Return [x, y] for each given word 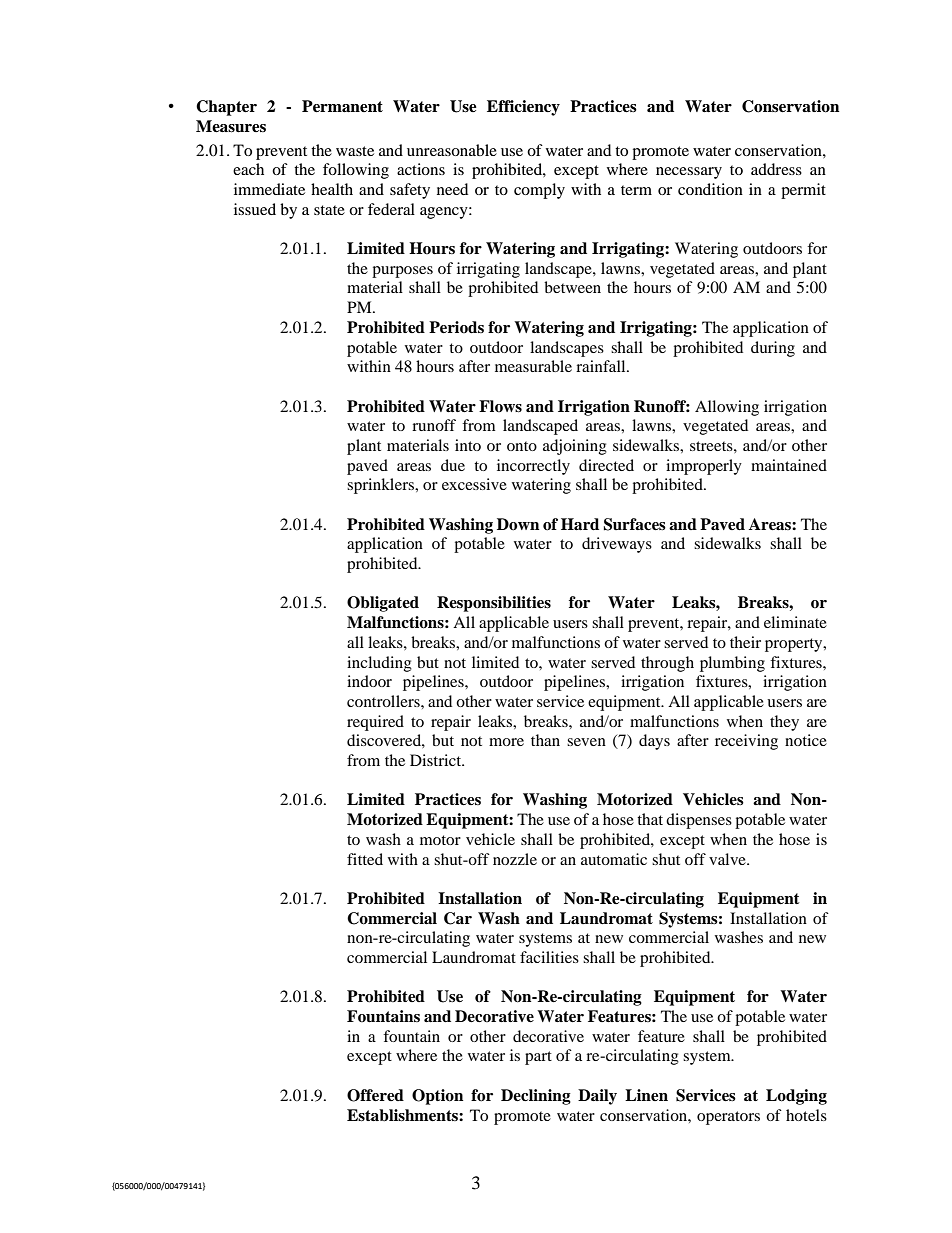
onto [522, 446]
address [776, 169]
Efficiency [523, 108]
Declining [536, 1097]
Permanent [342, 106]
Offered [375, 1095]
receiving [746, 742]
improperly [704, 467]
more [506, 742]
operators [728, 1118]
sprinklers [381, 486]
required [375, 723]
